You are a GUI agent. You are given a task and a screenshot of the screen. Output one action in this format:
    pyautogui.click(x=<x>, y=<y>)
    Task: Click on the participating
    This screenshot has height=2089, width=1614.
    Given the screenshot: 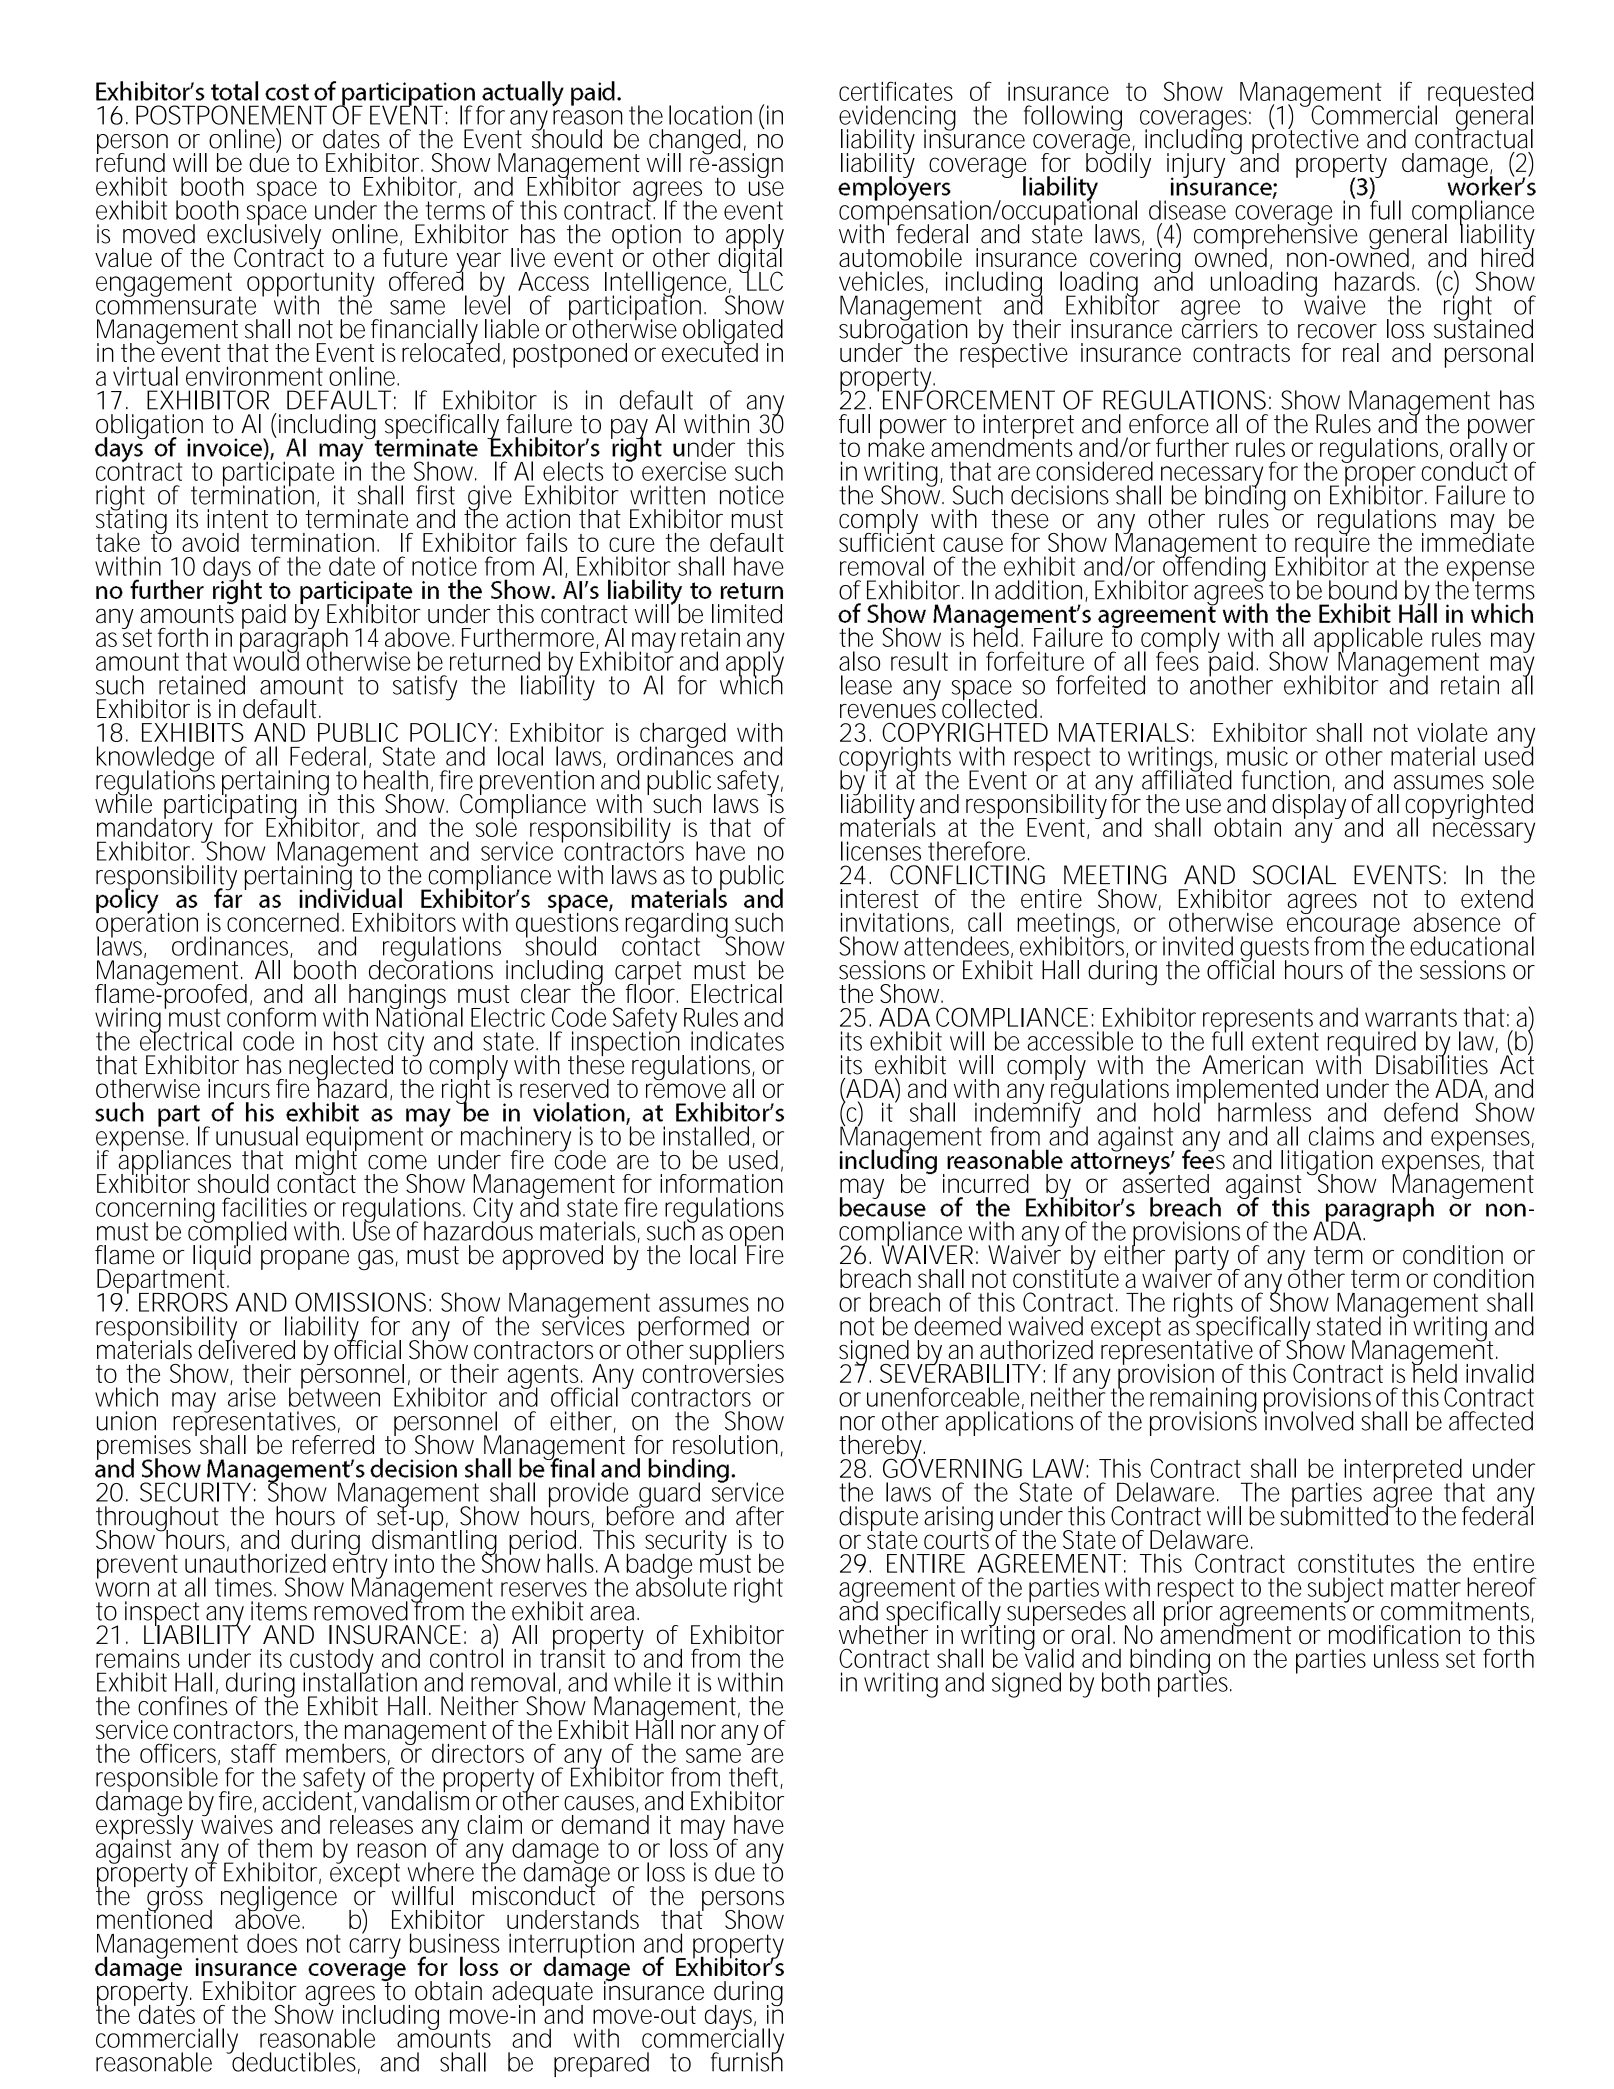 What is the action you would take?
    pyautogui.click(x=230, y=807)
